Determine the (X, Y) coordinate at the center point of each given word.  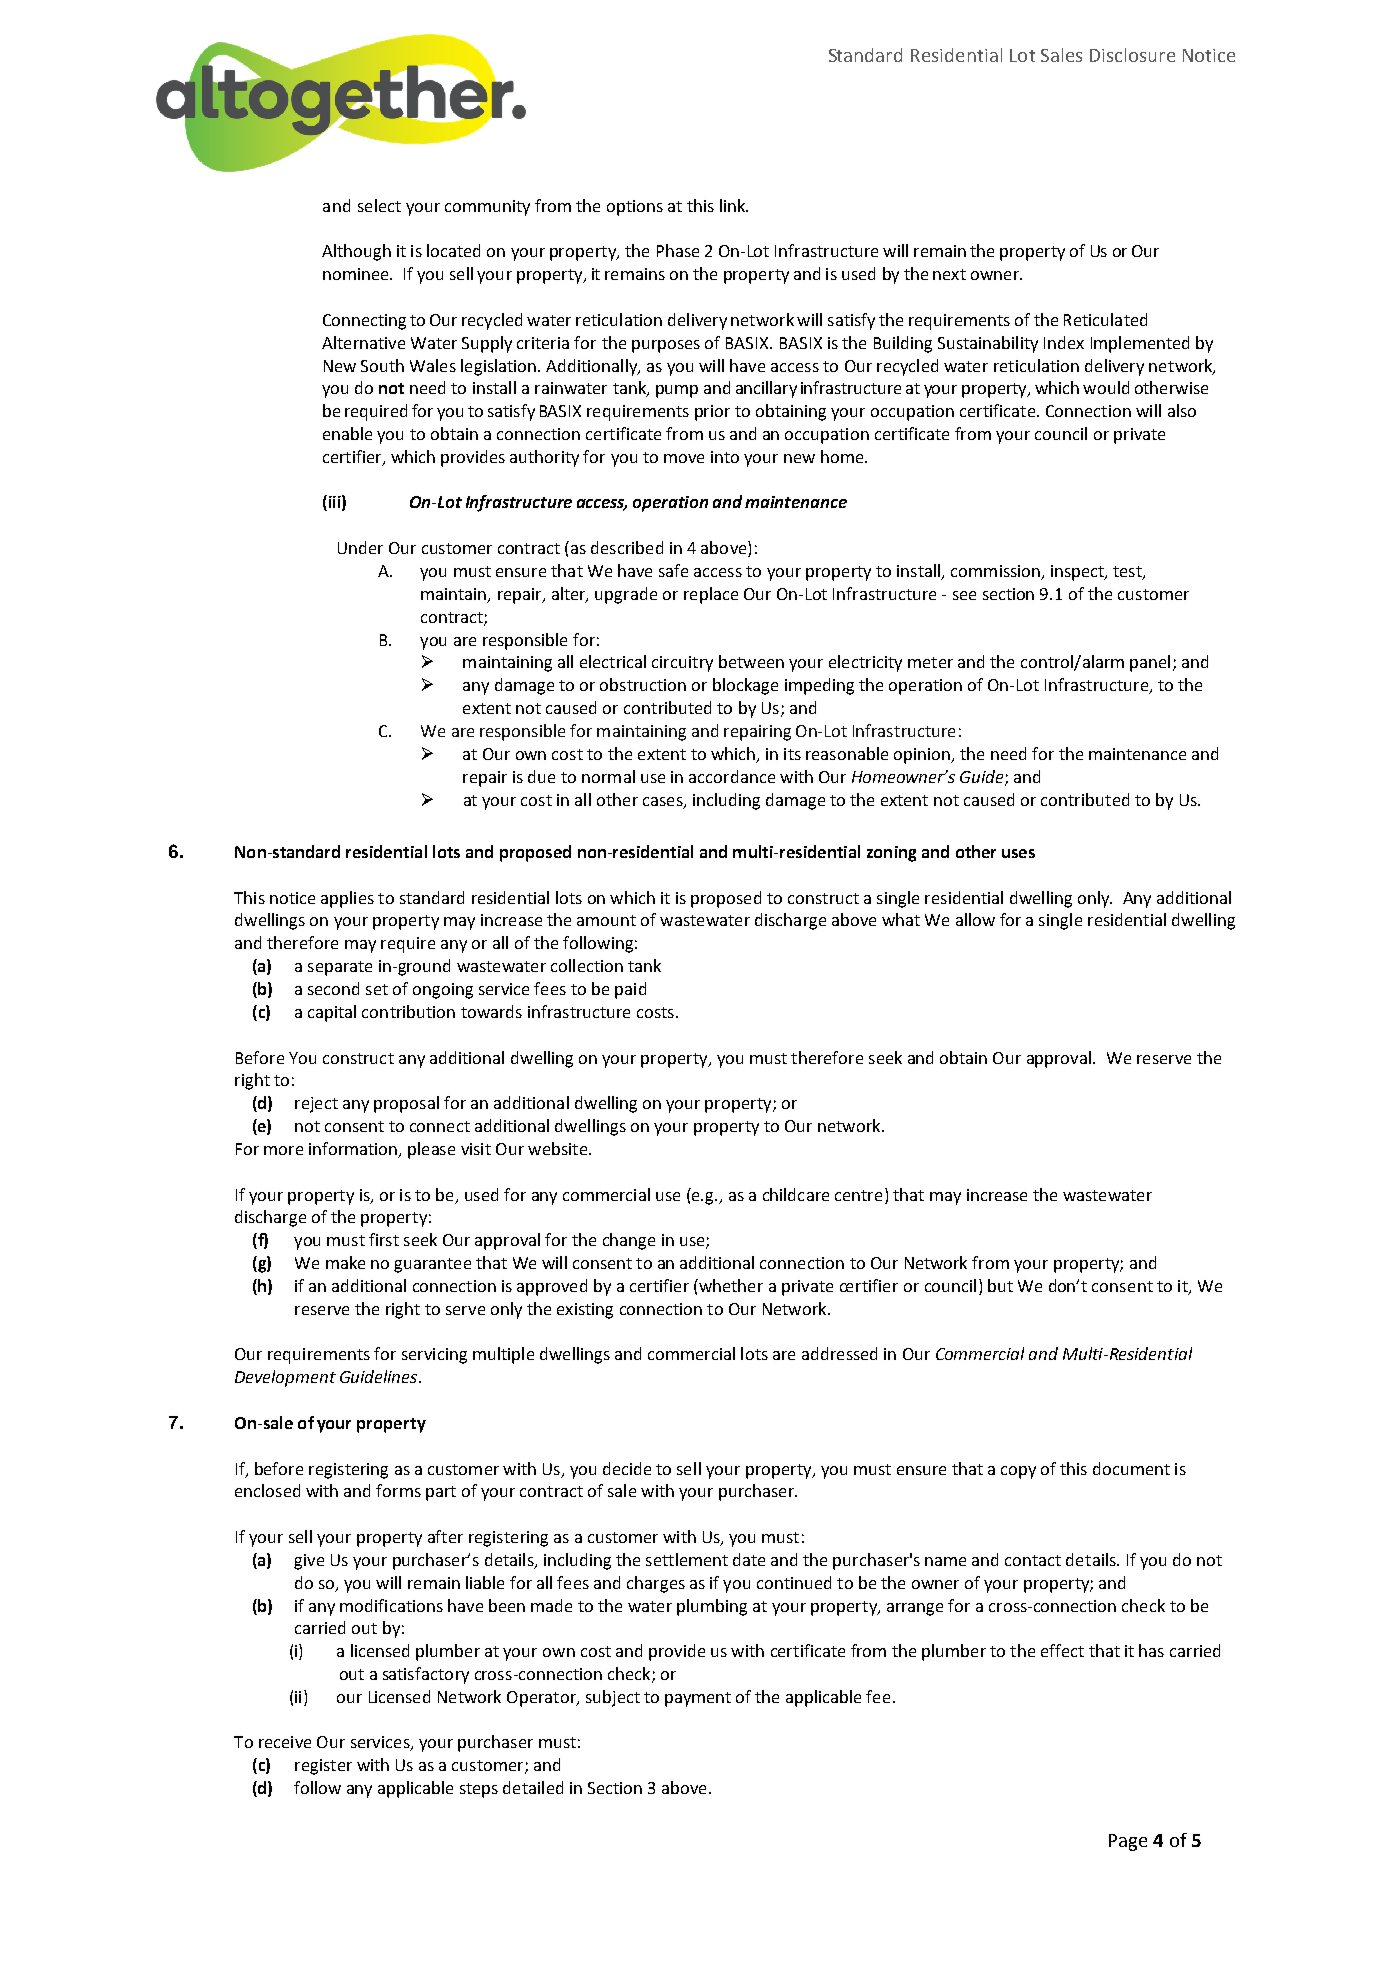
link (733, 205)
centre (858, 1195)
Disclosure (1132, 55)
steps (479, 1790)
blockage (745, 686)
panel (1150, 663)
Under (360, 547)
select (379, 205)
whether (730, 1285)
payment (698, 1699)
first (384, 1239)
